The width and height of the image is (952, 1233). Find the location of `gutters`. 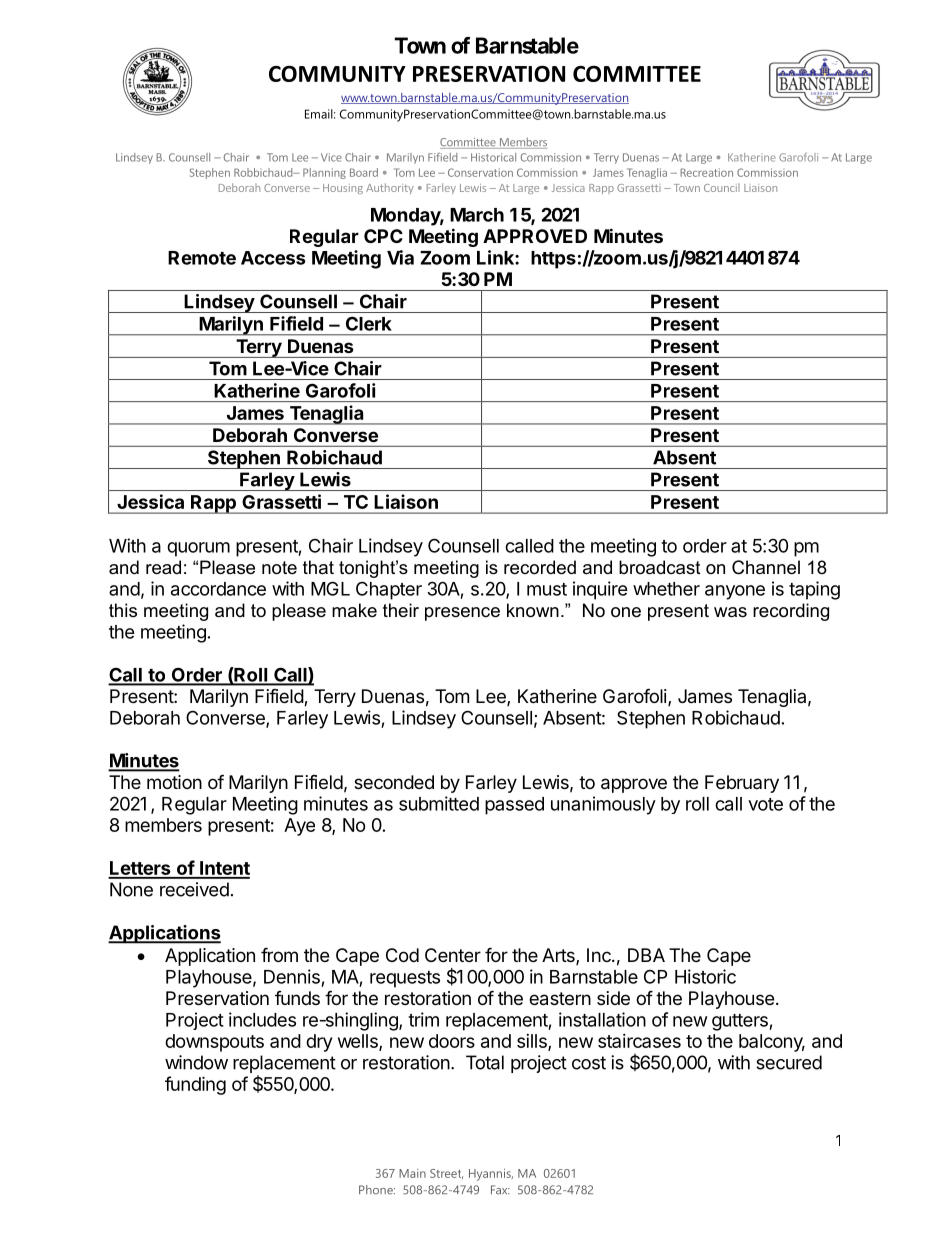

gutters is located at coordinates (741, 1022).
